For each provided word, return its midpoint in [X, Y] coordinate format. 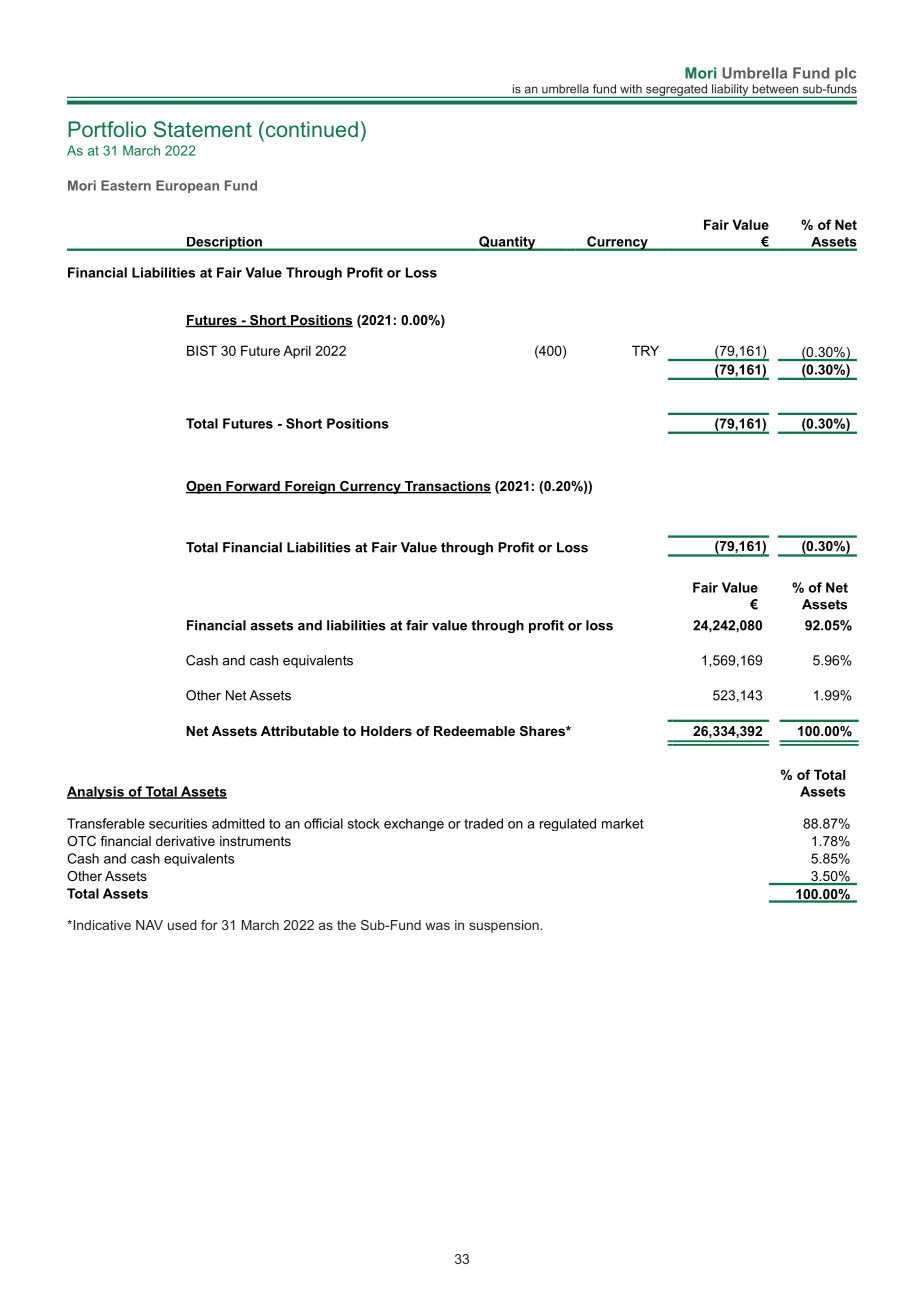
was [437, 926]
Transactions [447, 487]
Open [204, 487]
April [297, 352]
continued [310, 129]
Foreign [310, 487]
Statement [203, 129]
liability [730, 91]
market [623, 823]
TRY [645, 350]
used [182, 925]
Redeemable [474, 731]
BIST [202, 350]
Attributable [300, 731]
